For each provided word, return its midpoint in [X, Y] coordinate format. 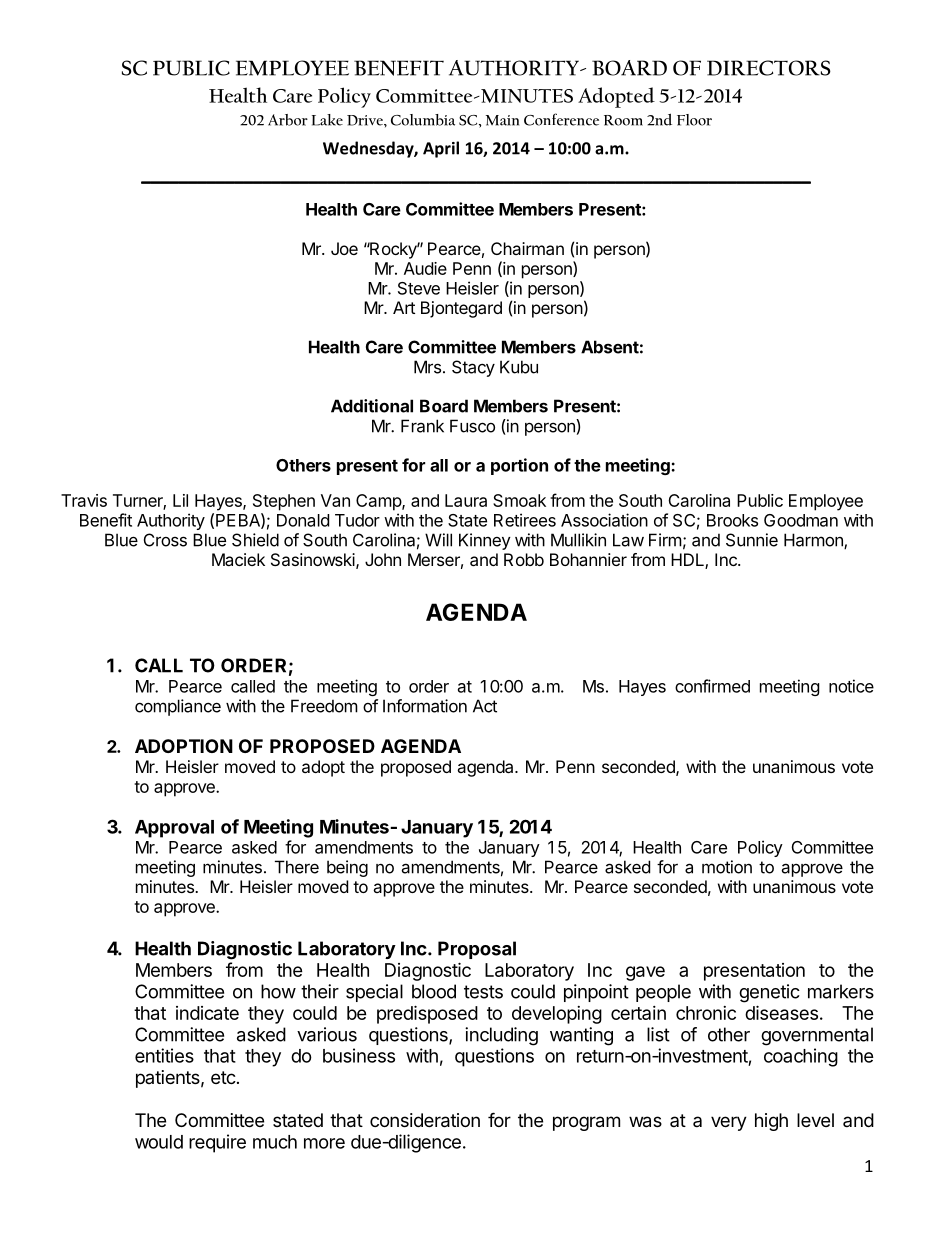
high [771, 1122]
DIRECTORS [769, 68]
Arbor [288, 120]
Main [502, 120]
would [159, 1142]
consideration [425, 1120]
